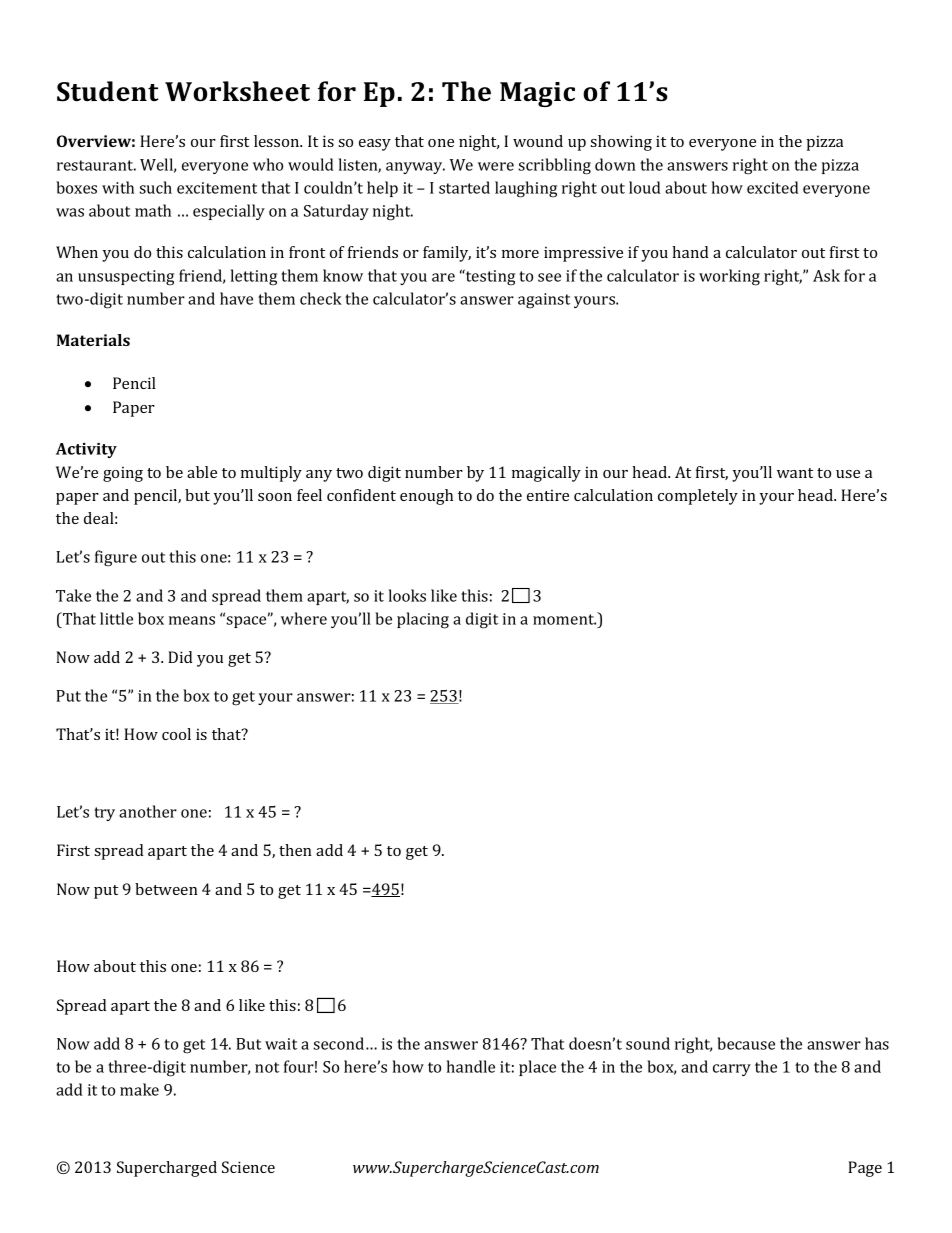 Image resolution: width=952 pixels, height=1233 pixels. I want to click on Supercharged, so click(167, 1169).
